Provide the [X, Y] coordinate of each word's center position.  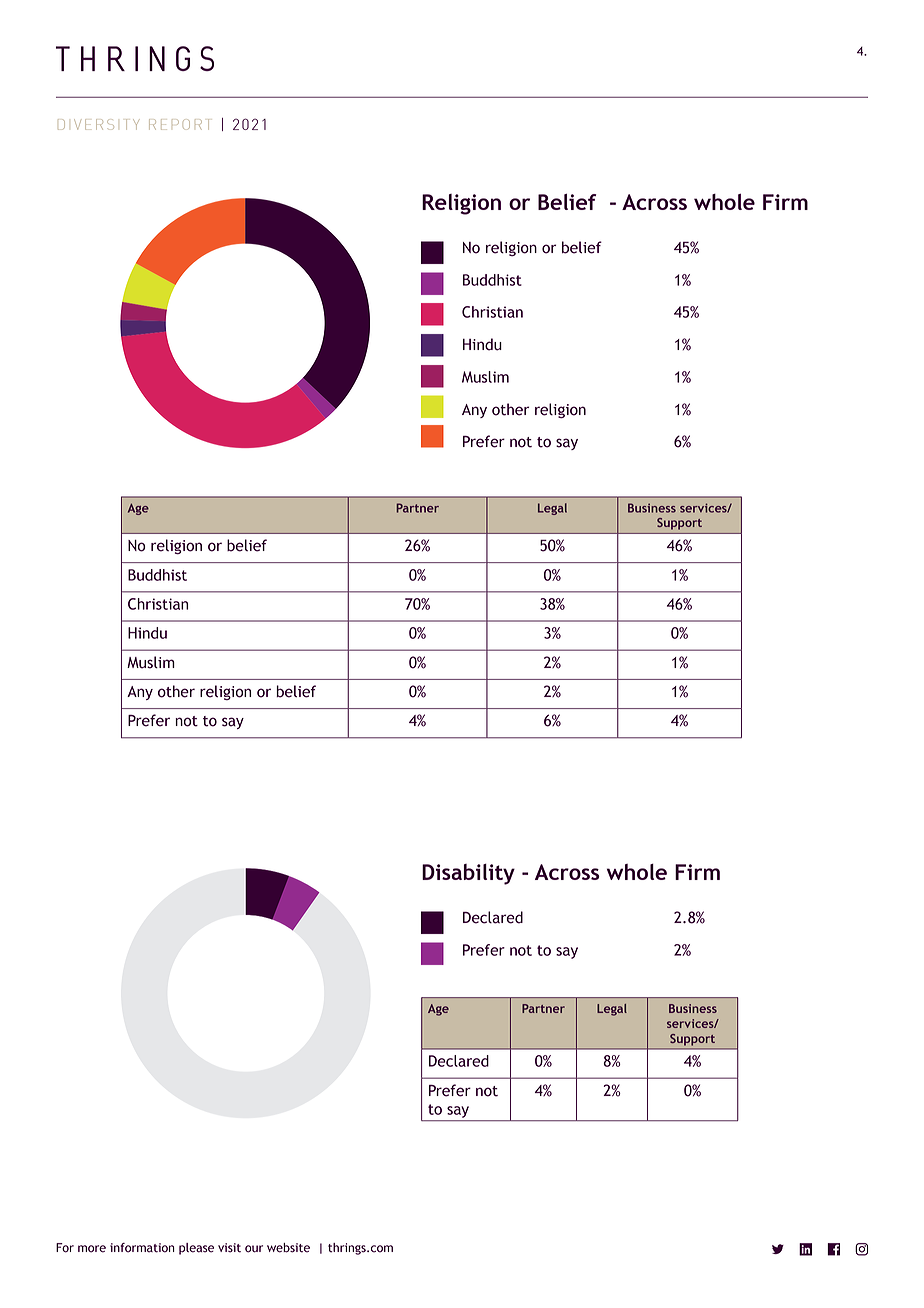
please [196, 1249]
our [254, 1249]
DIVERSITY [98, 124]
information [142, 1248]
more [92, 1249]
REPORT [179, 124]
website [288, 1248]
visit [229, 1248]
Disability [468, 874]
